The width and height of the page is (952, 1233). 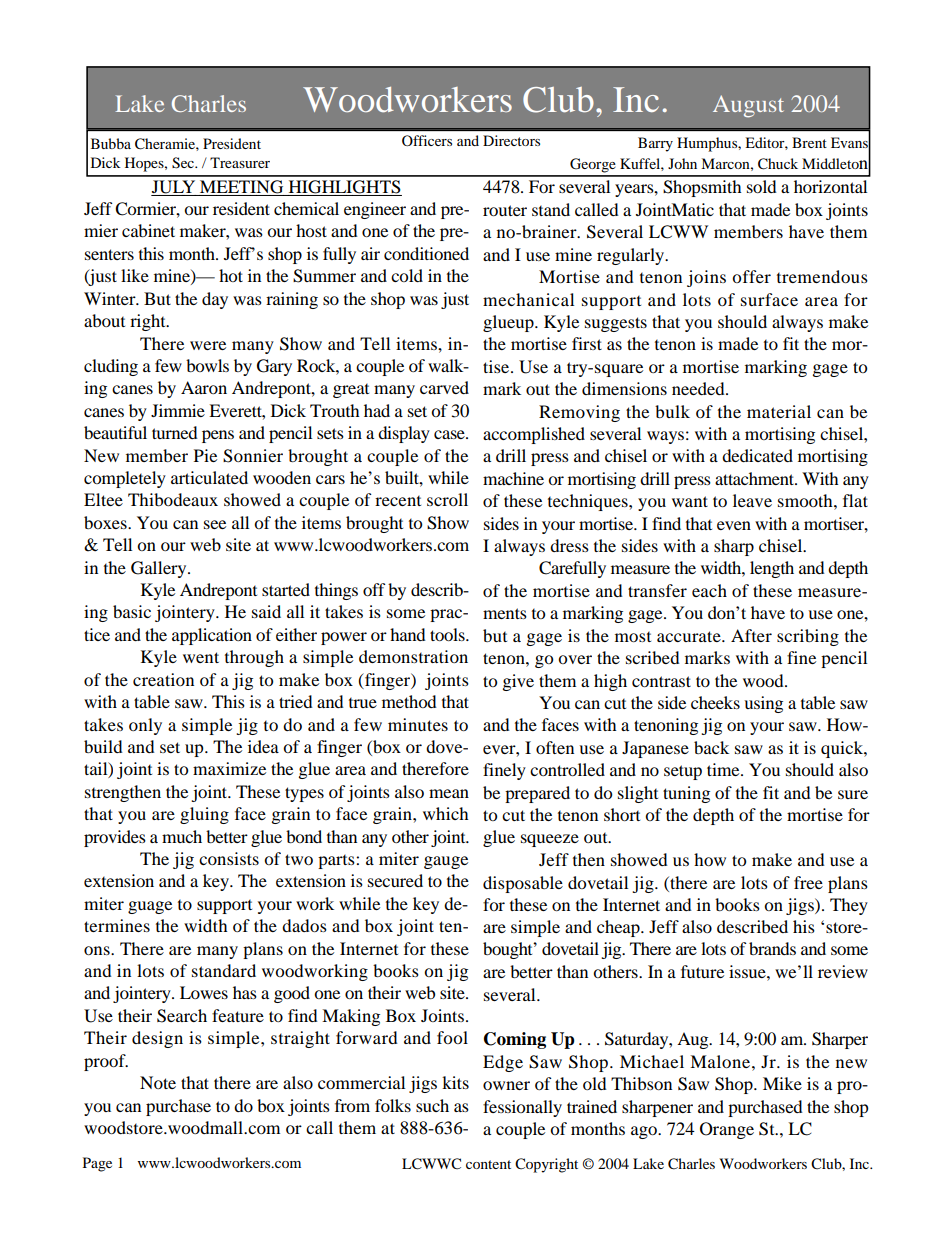 What do you see at coordinates (111, 143) in the page?
I see `Bubba` at bounding box center [111, 143].
